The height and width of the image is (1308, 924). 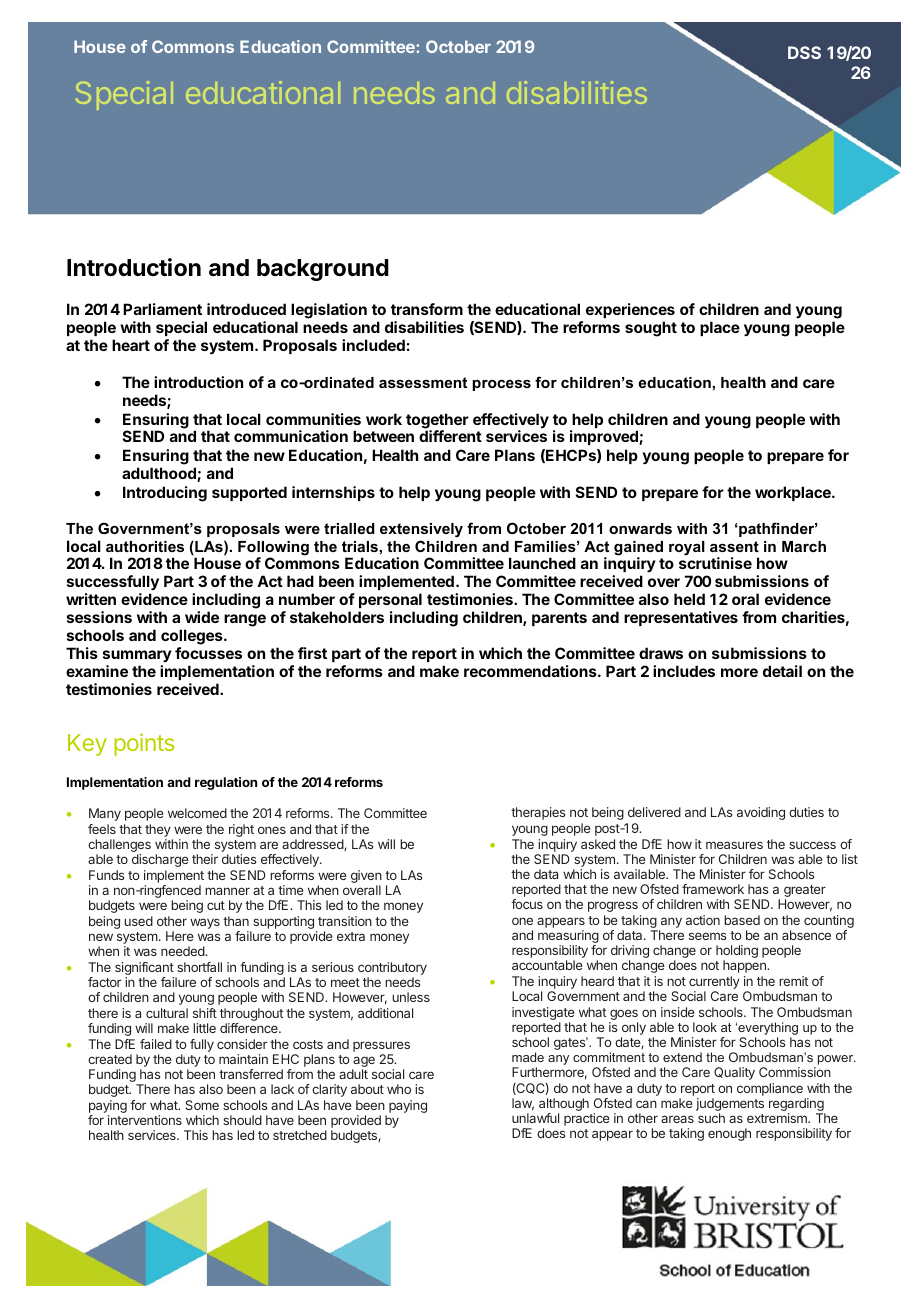 I want to click on wide, so click(x=202, y=617).
